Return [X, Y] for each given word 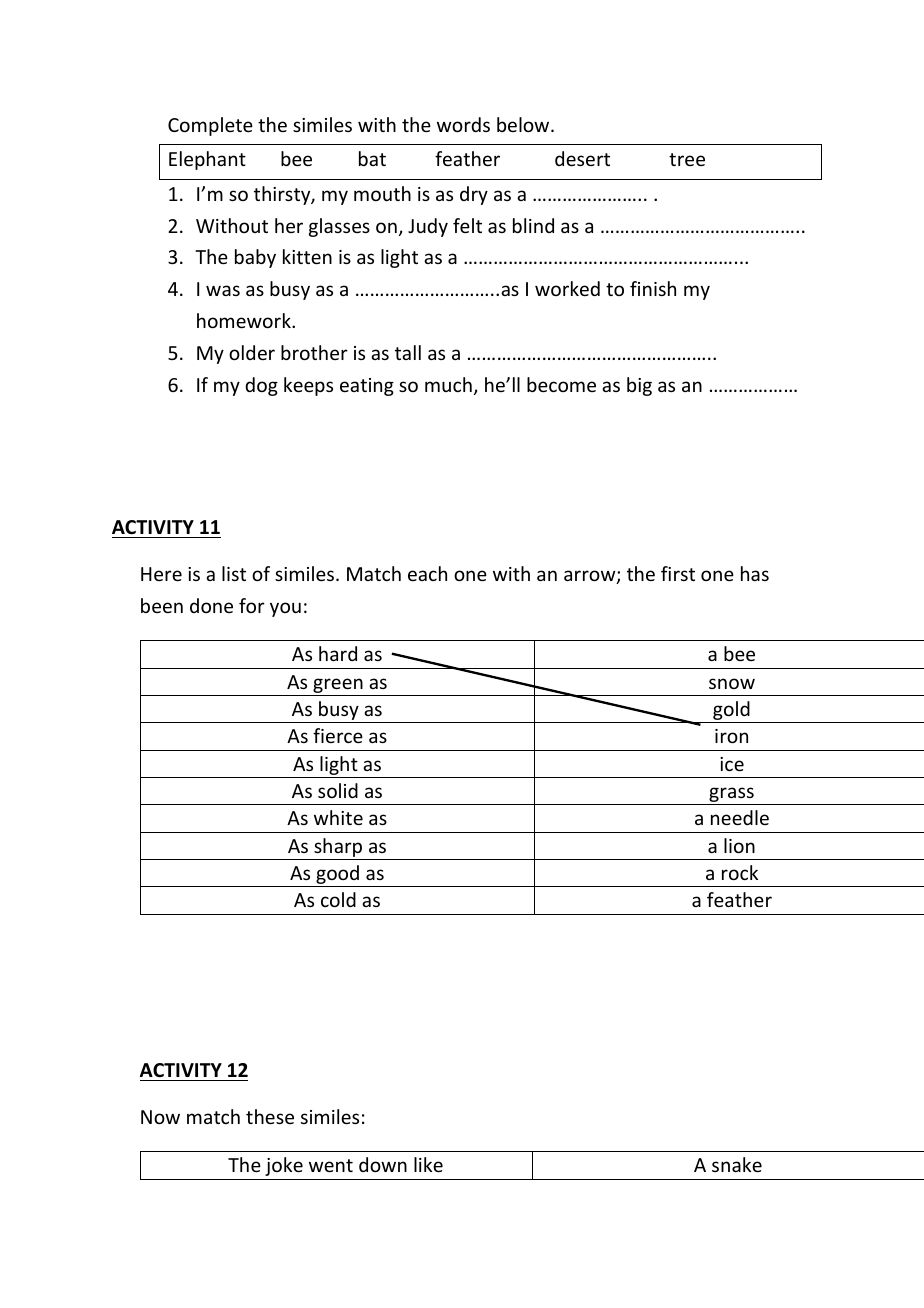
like [428, 1164]
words [463, 124]
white [338, 817]
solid [338, 790]
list [234, 573]
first [678, 573]
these [270, 1116]
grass [731, 796]
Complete [210, 126]
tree [687, 159]
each [427, 573]
